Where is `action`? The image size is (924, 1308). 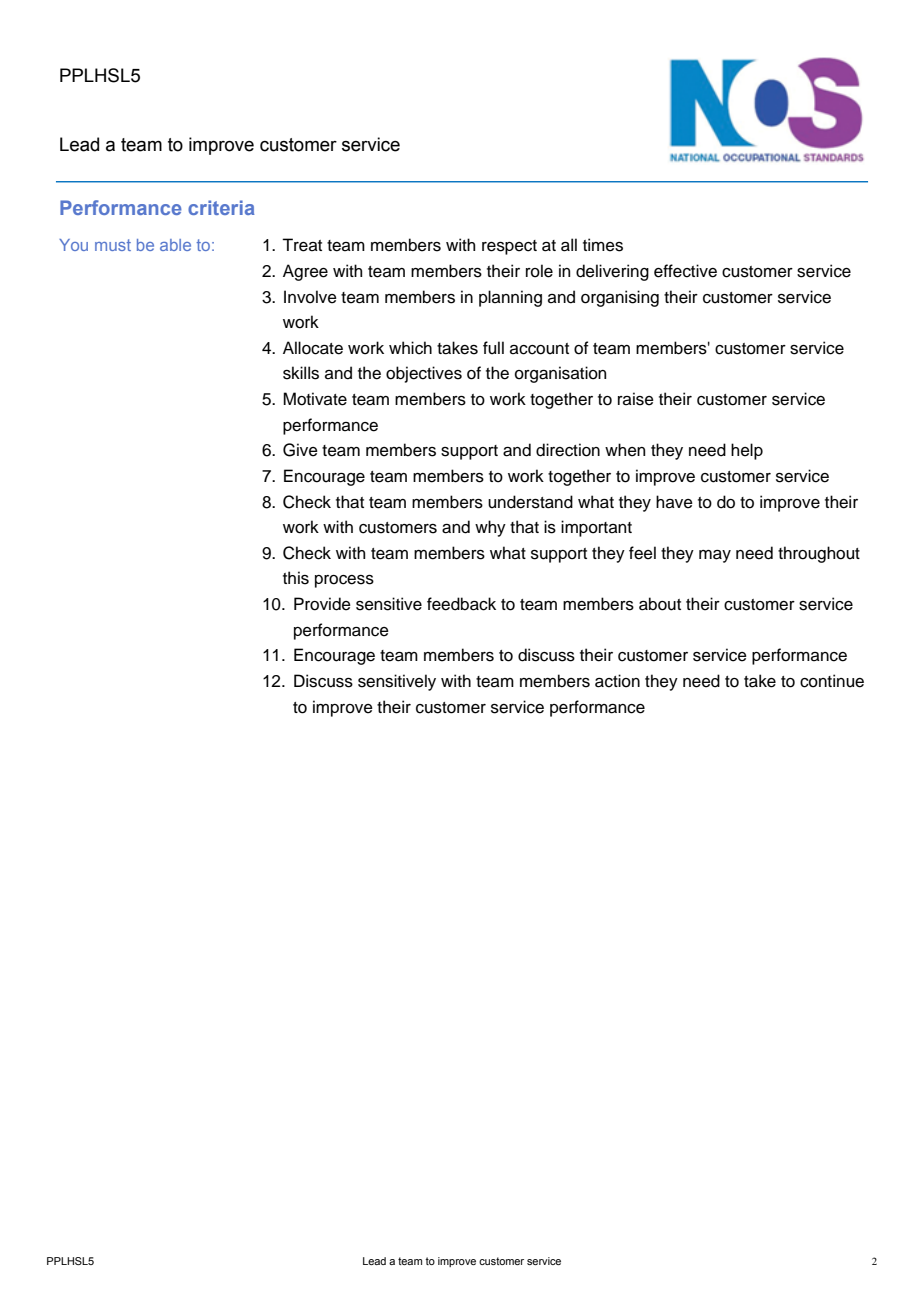
action is located at coordinates (617, 681).
